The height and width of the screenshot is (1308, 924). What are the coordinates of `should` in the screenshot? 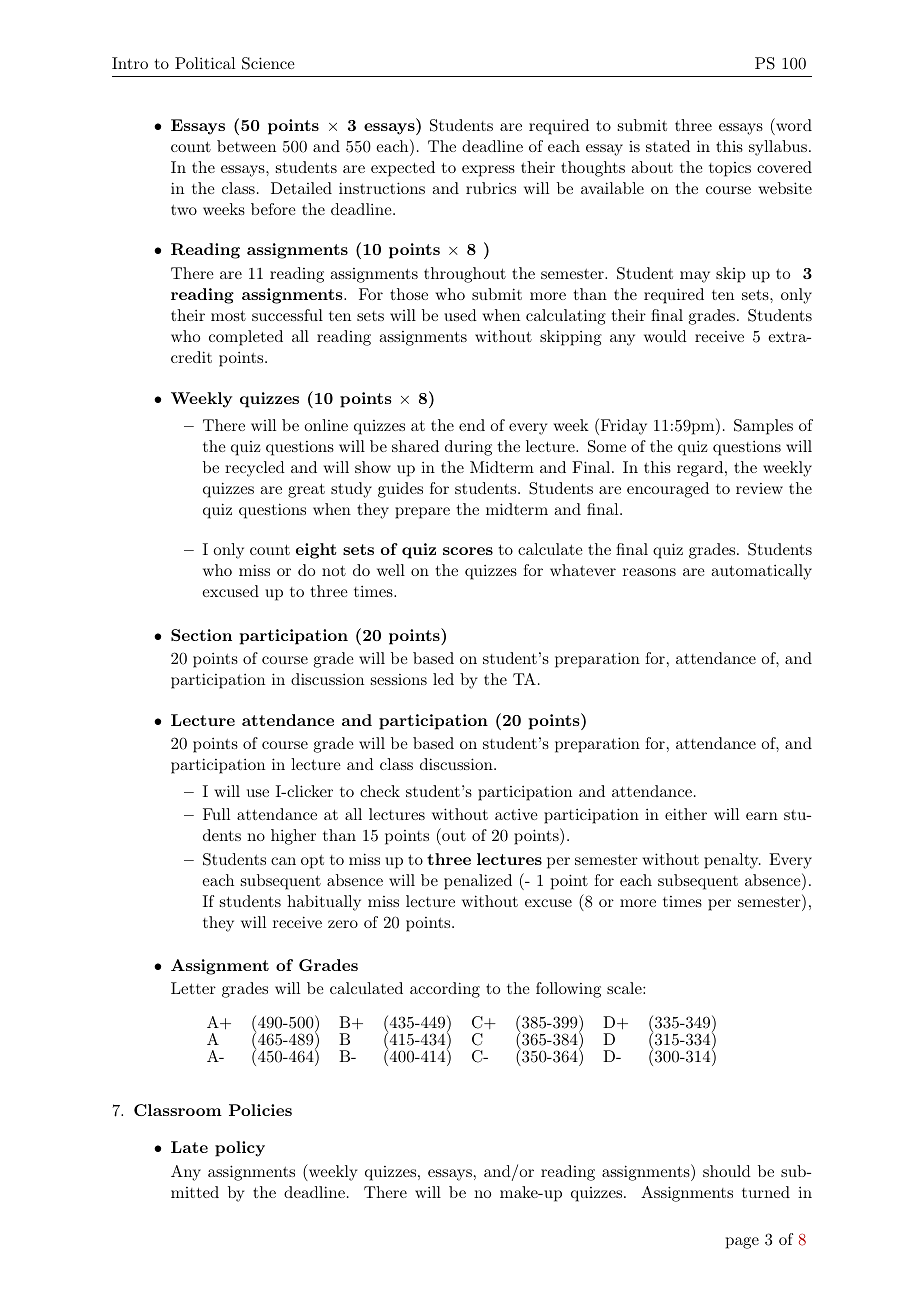 It's located at (727, 1171).
